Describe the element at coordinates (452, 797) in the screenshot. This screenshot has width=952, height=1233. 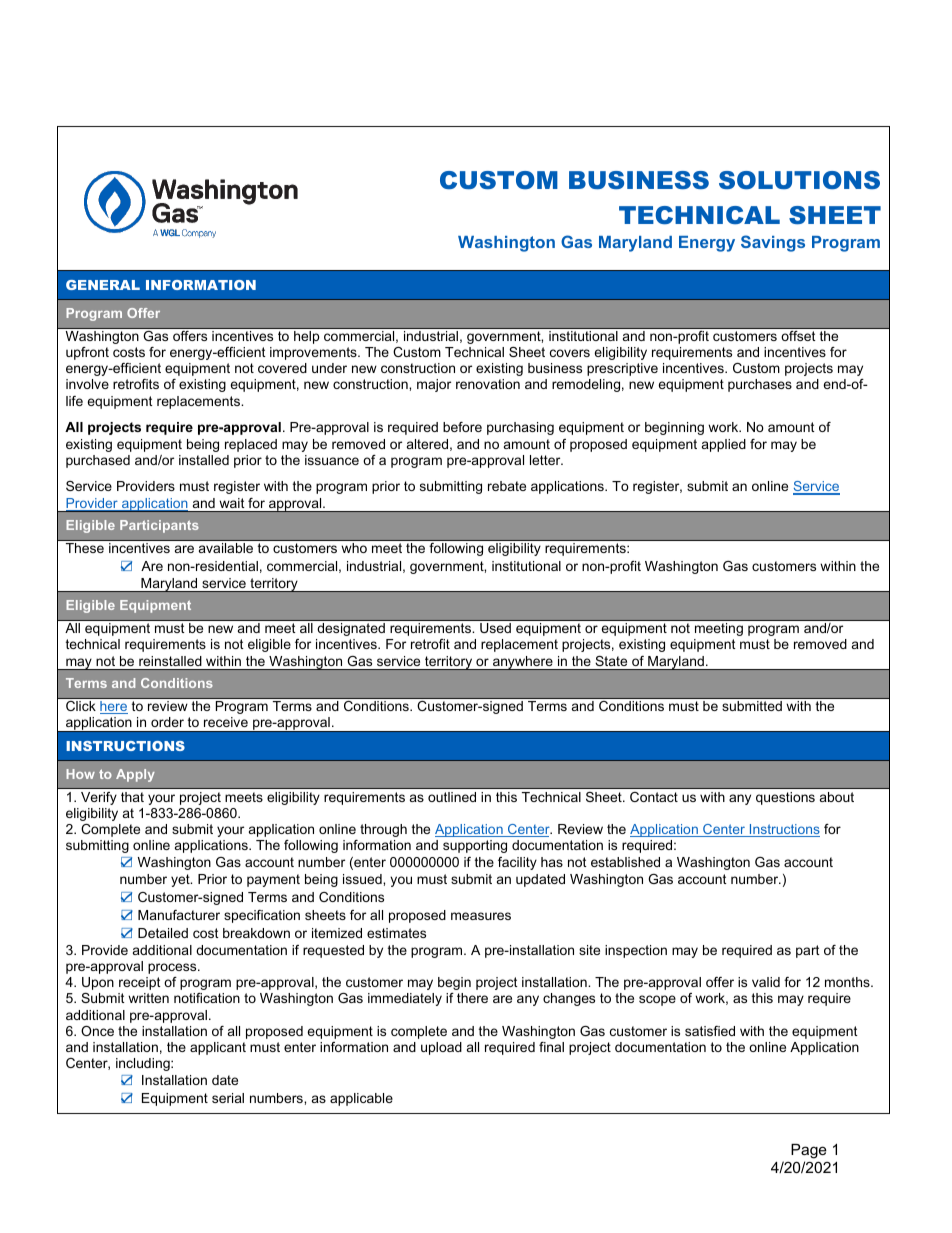
I see `outlined` at that location.
